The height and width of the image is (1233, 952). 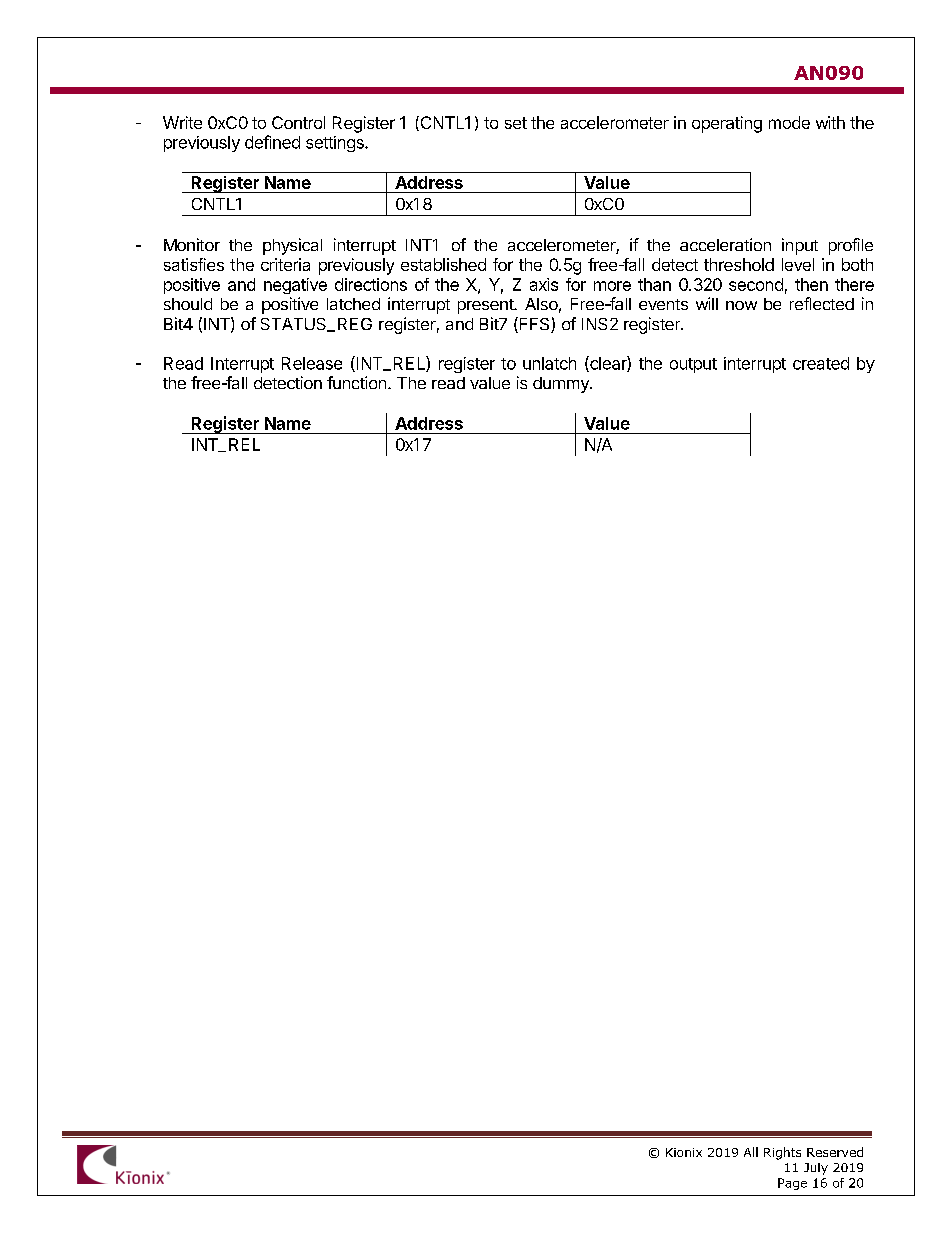 What do you see at coordinates (789, 122) in the image?
I see `mode` at bounding box center [789, 122].
